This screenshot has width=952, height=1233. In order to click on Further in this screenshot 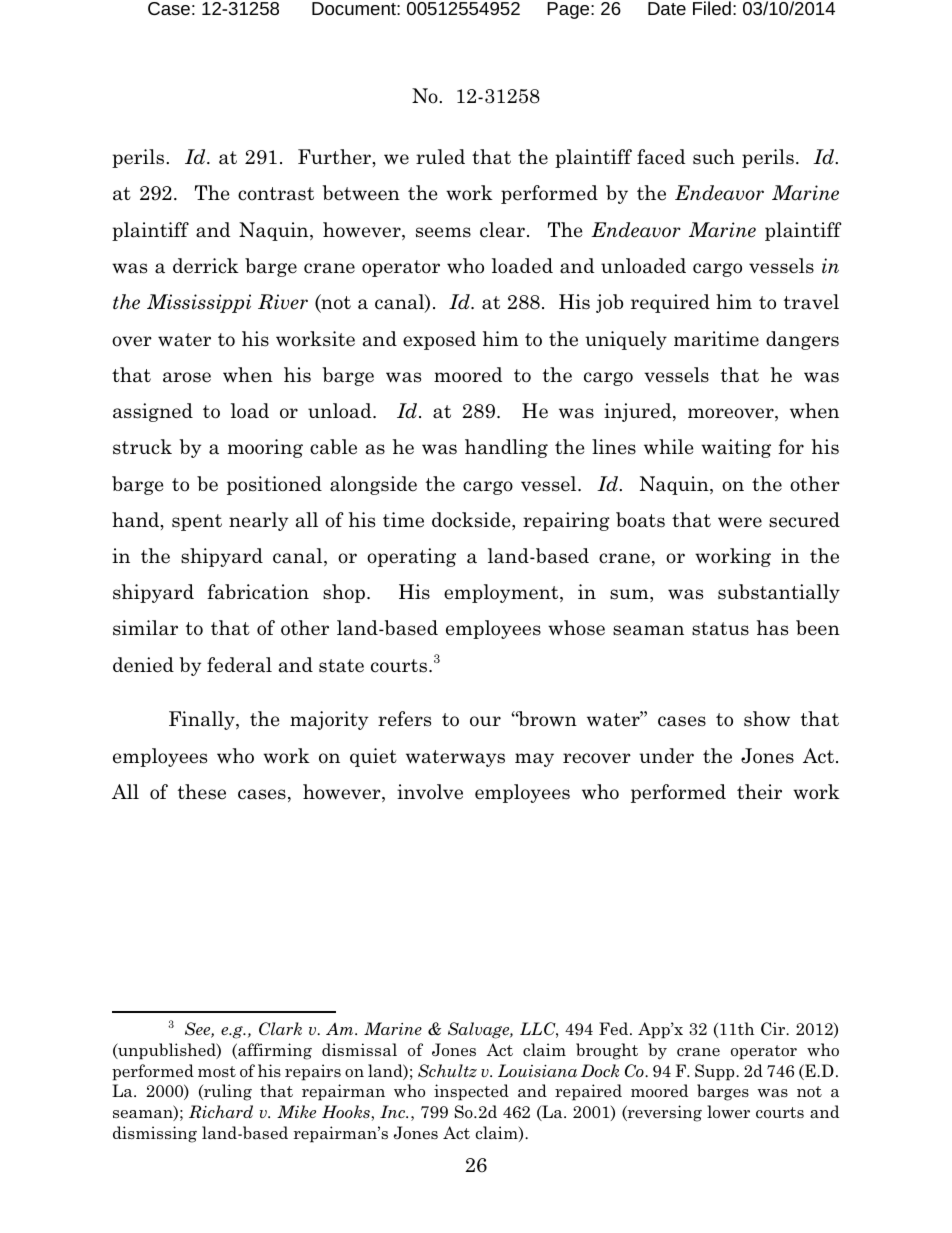, I will do `click(334, 157)`.
